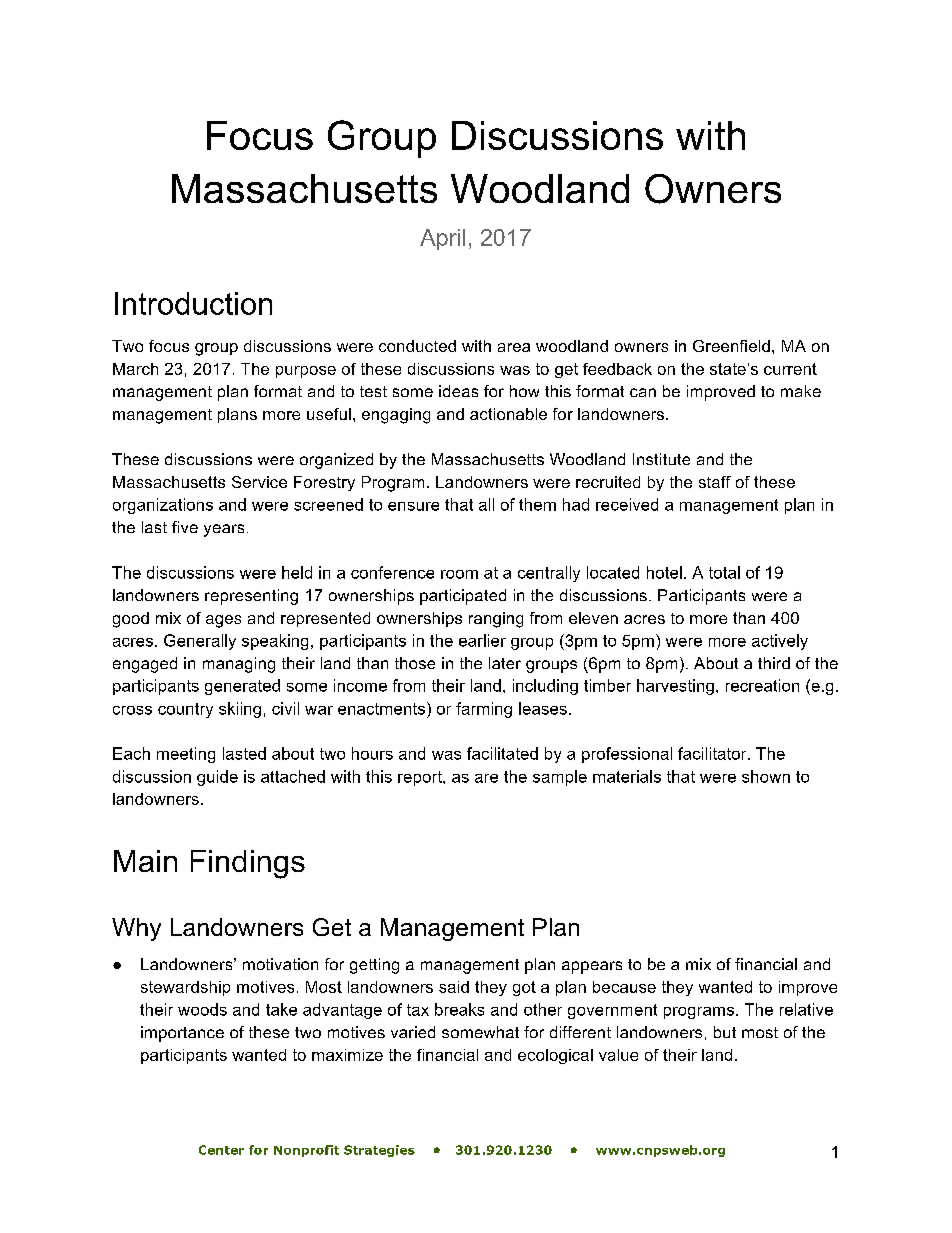  What do you see at coordinates (221, 1150) in the image?
I see `Center` at bounding box center [221, 1150].
